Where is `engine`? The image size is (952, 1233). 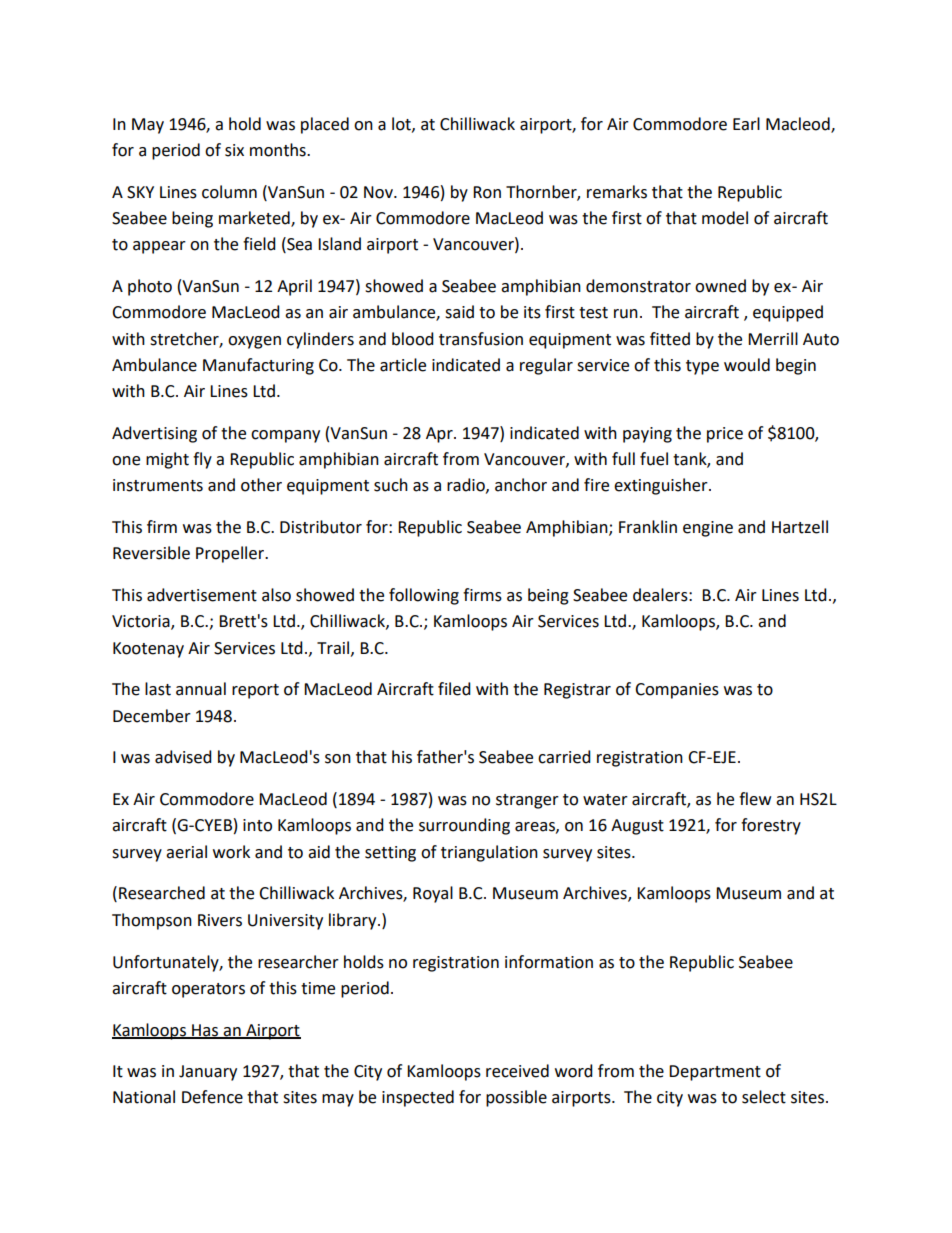
engine is located at coordinates (708, 529).
